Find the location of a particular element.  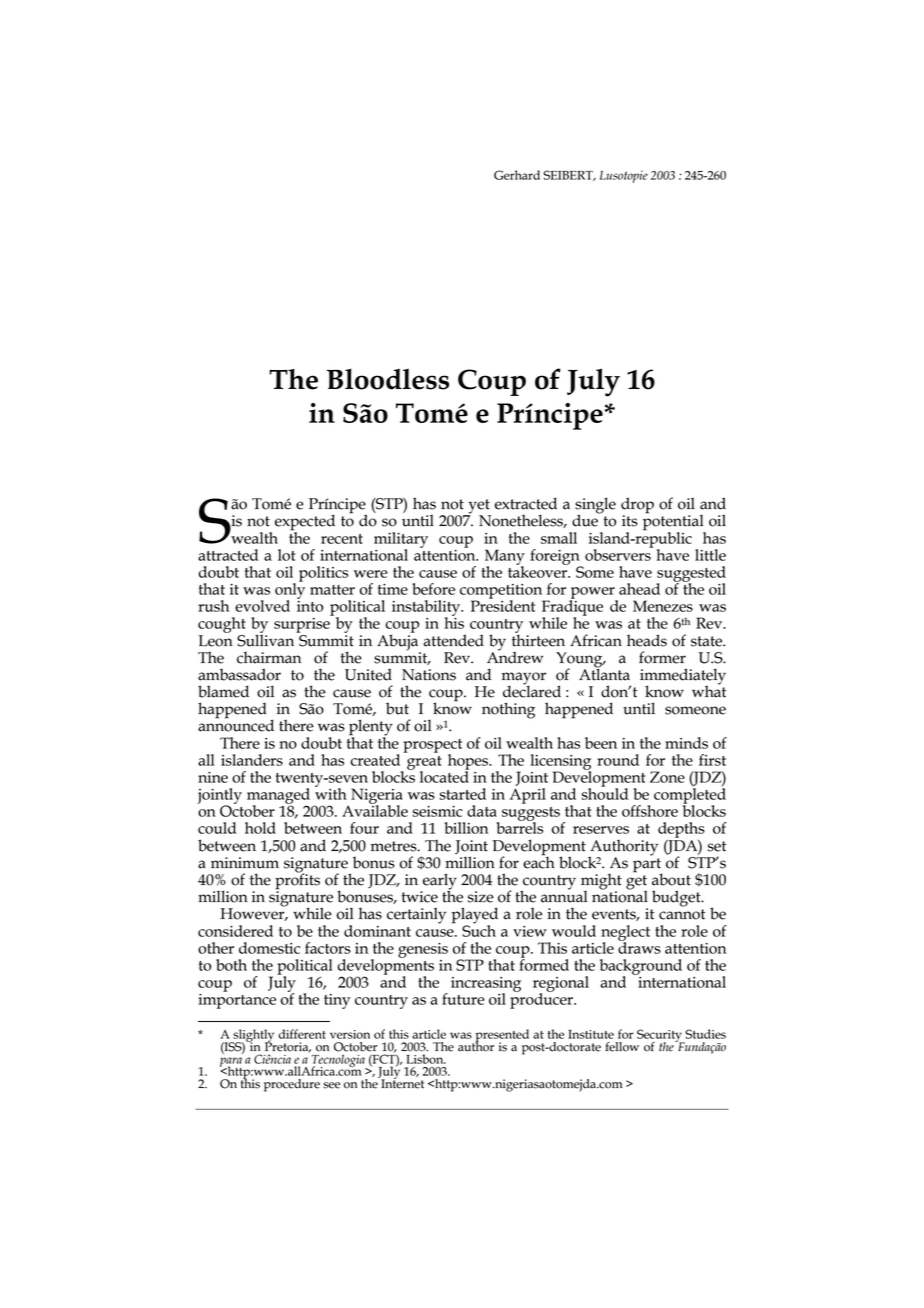

potential is located at coordinates (674, 522).
